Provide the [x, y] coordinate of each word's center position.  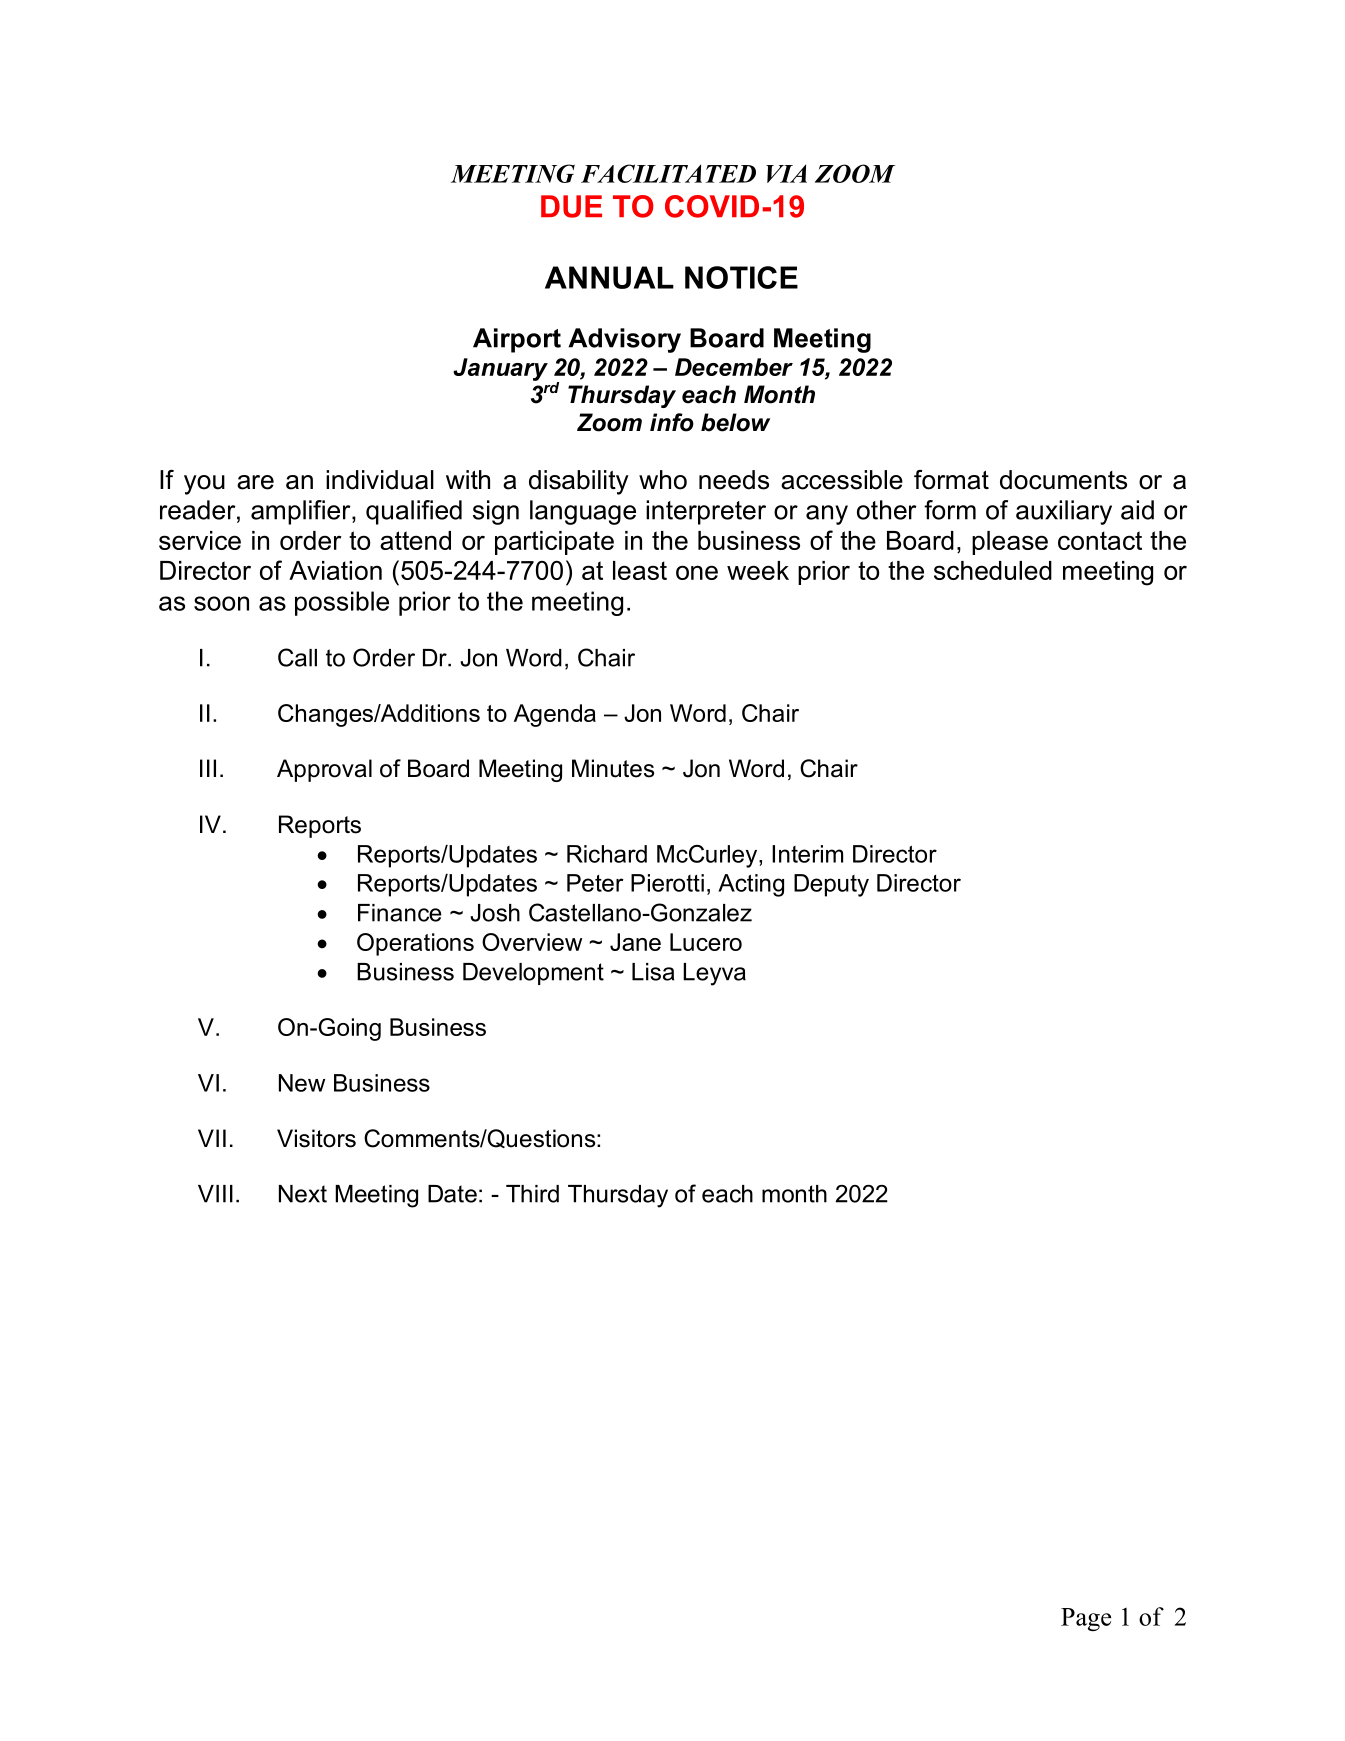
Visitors [316, 1138]
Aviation [335, 570]
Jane [635, 942]
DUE [571, 206]
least [640, 570]
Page [1086, 1619]
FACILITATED [668, 173]
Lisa [653, 972]
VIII [215, 1194]
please [1010, 543]
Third [532, 1194]
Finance [400, 913]
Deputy [831, 885]
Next [303, 1194]
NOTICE [741, 277]
